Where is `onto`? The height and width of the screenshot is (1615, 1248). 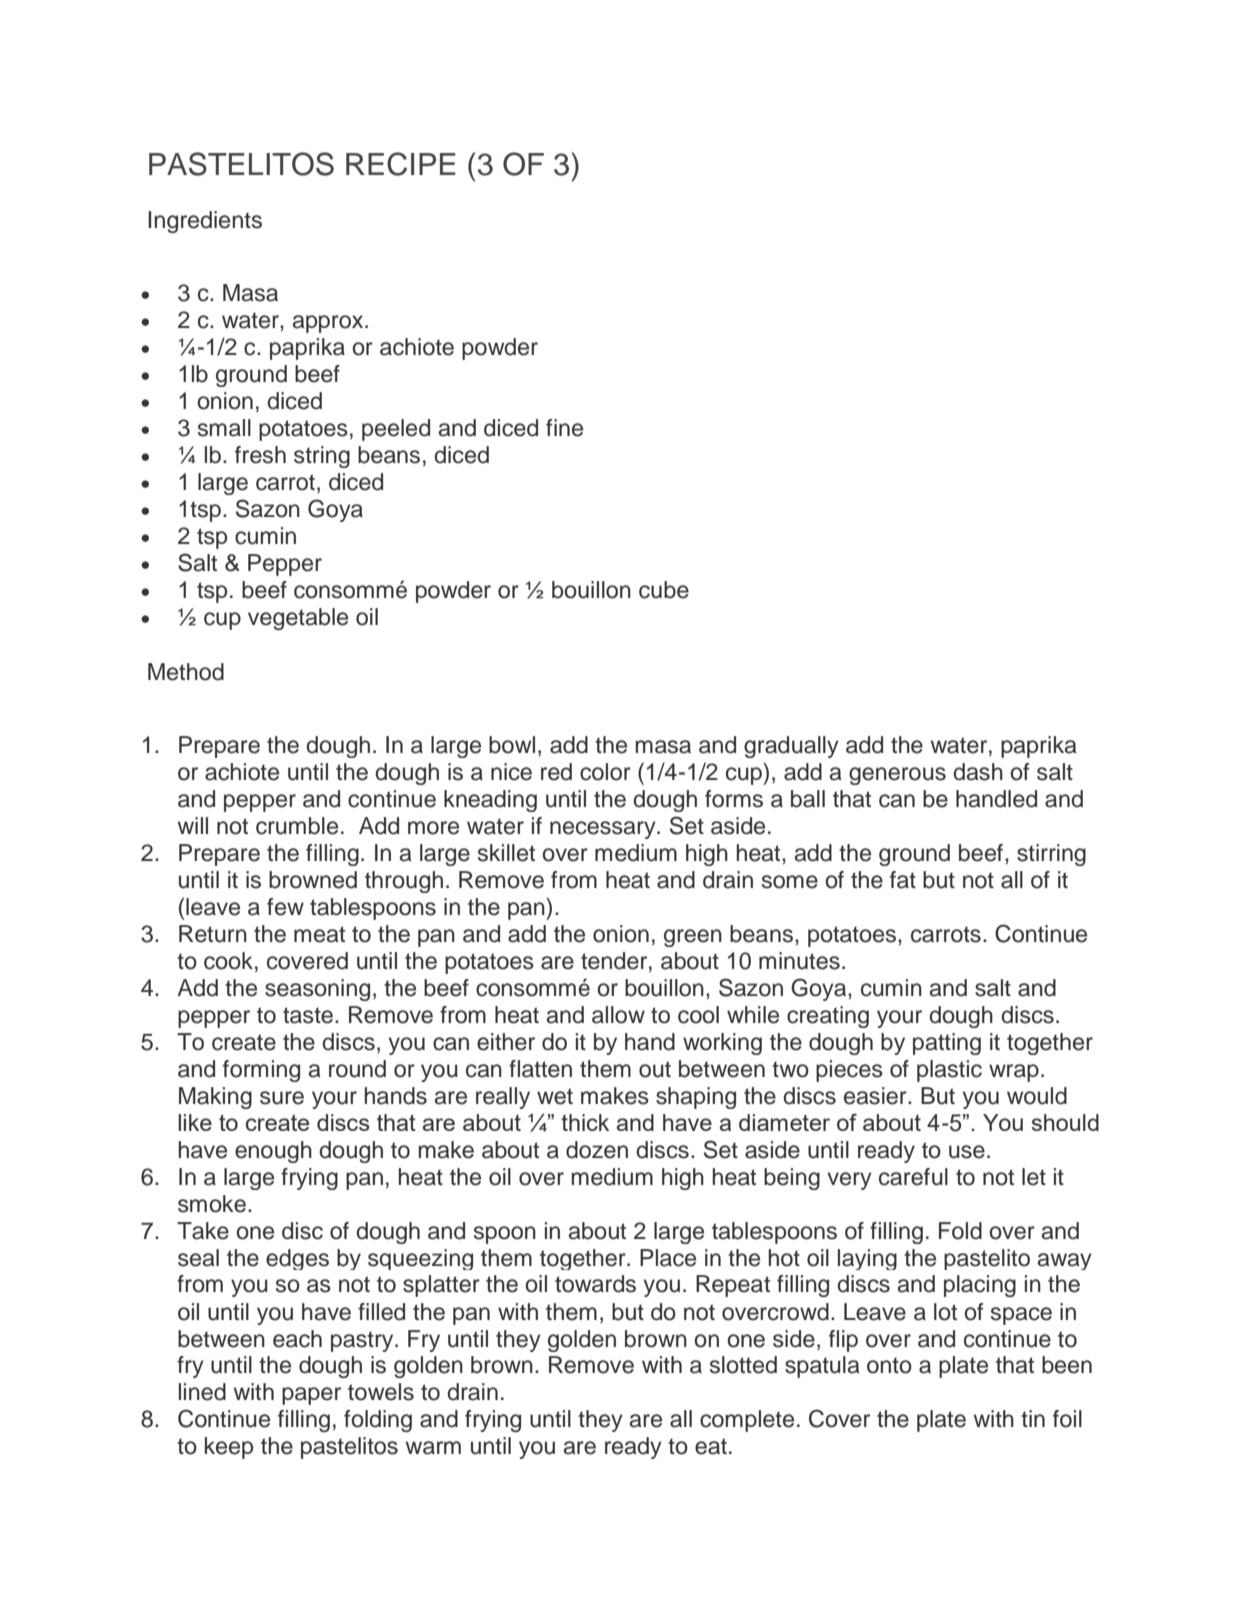
onto is located at coordinates (889, 1365).
